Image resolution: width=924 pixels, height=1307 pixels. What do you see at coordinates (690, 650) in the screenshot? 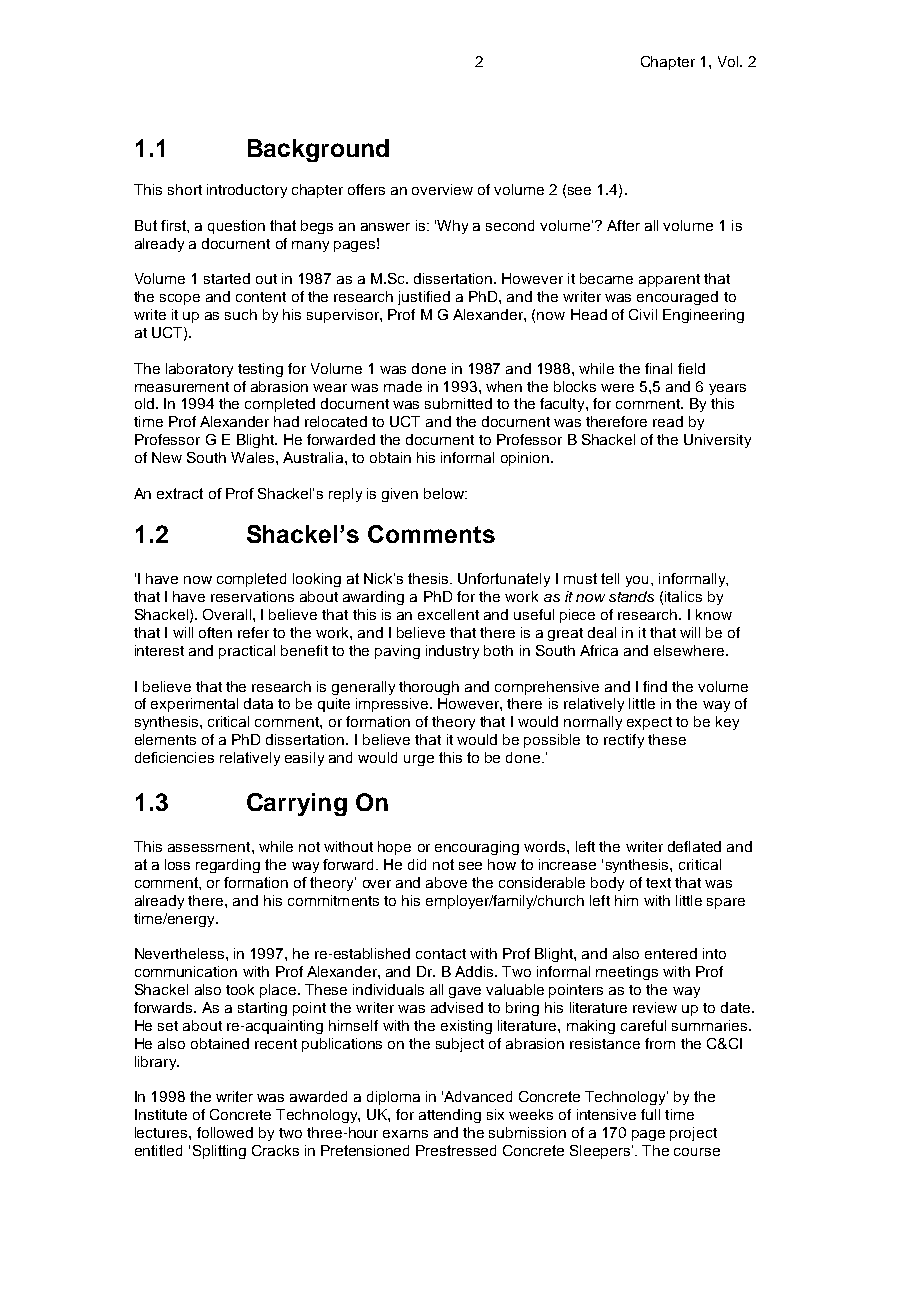
I see `elsewhere` at bounding box center [690, 650].
